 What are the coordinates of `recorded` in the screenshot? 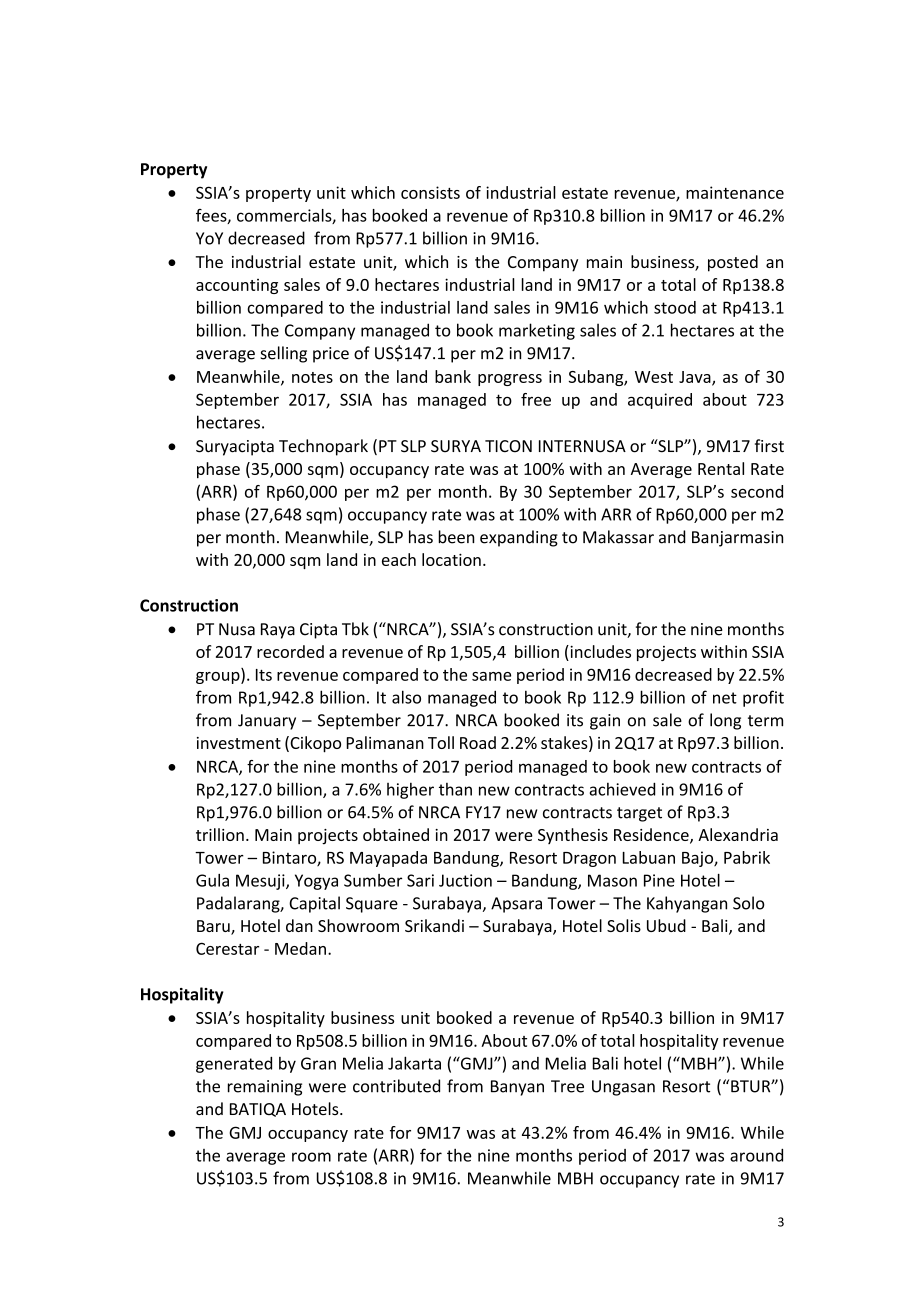 It's located at (290, 651).
